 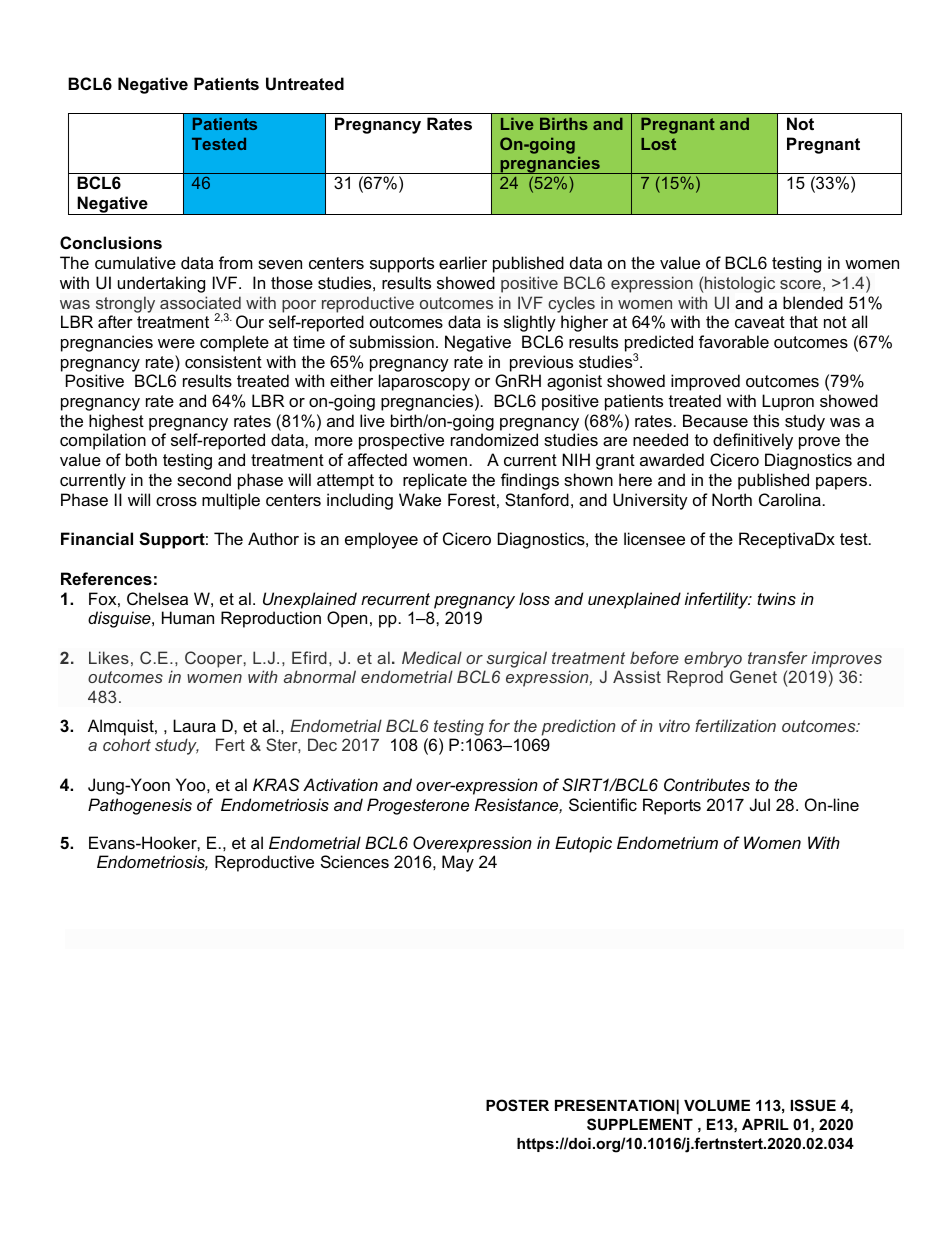 What do you see at coordinates (188, 617) in the screenshot?
I see `Human` at bounding box center [188, 617].
